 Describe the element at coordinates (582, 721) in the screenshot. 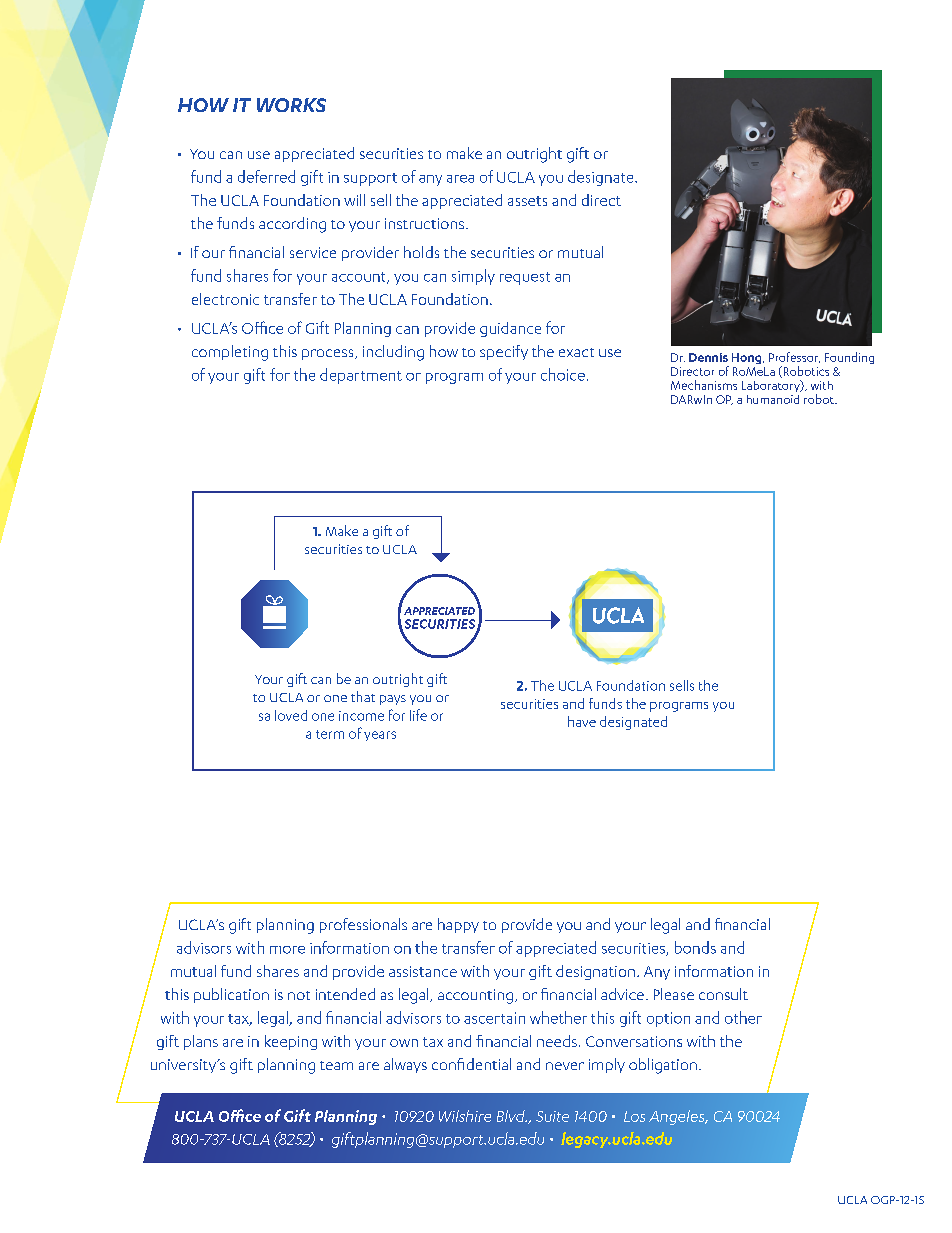

I see `have` at that location.
